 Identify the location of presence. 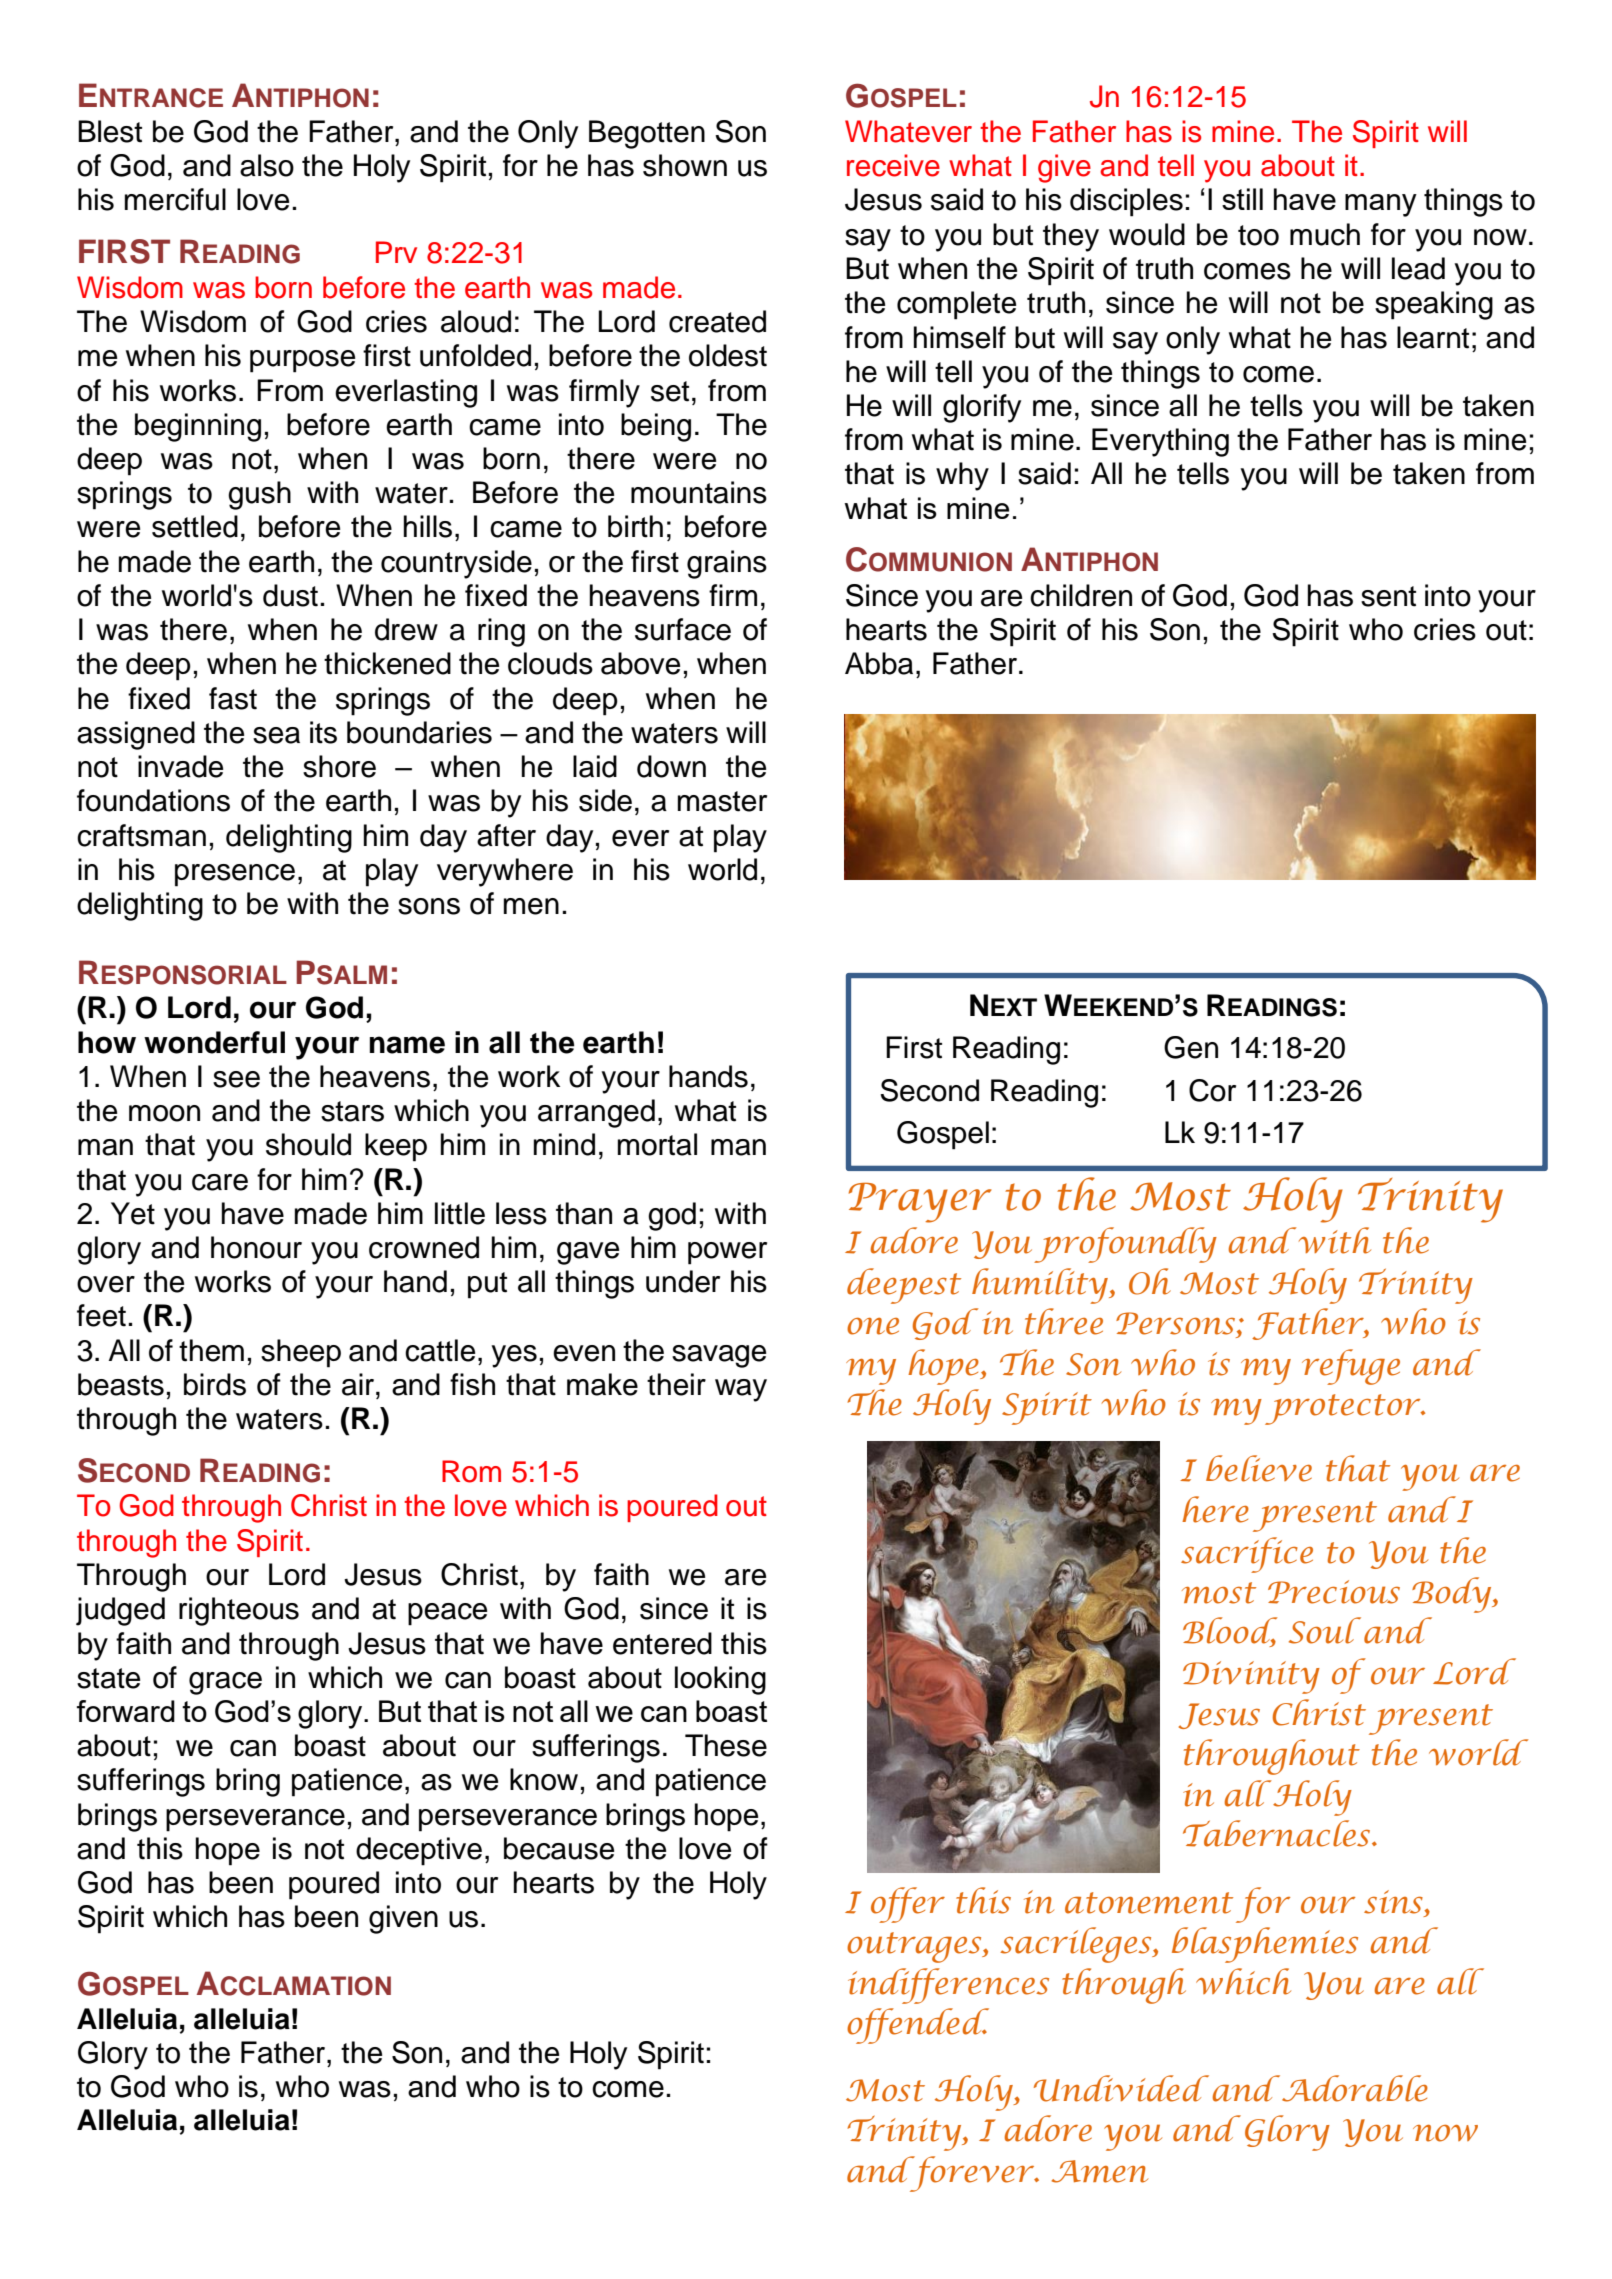
(235, 875).
